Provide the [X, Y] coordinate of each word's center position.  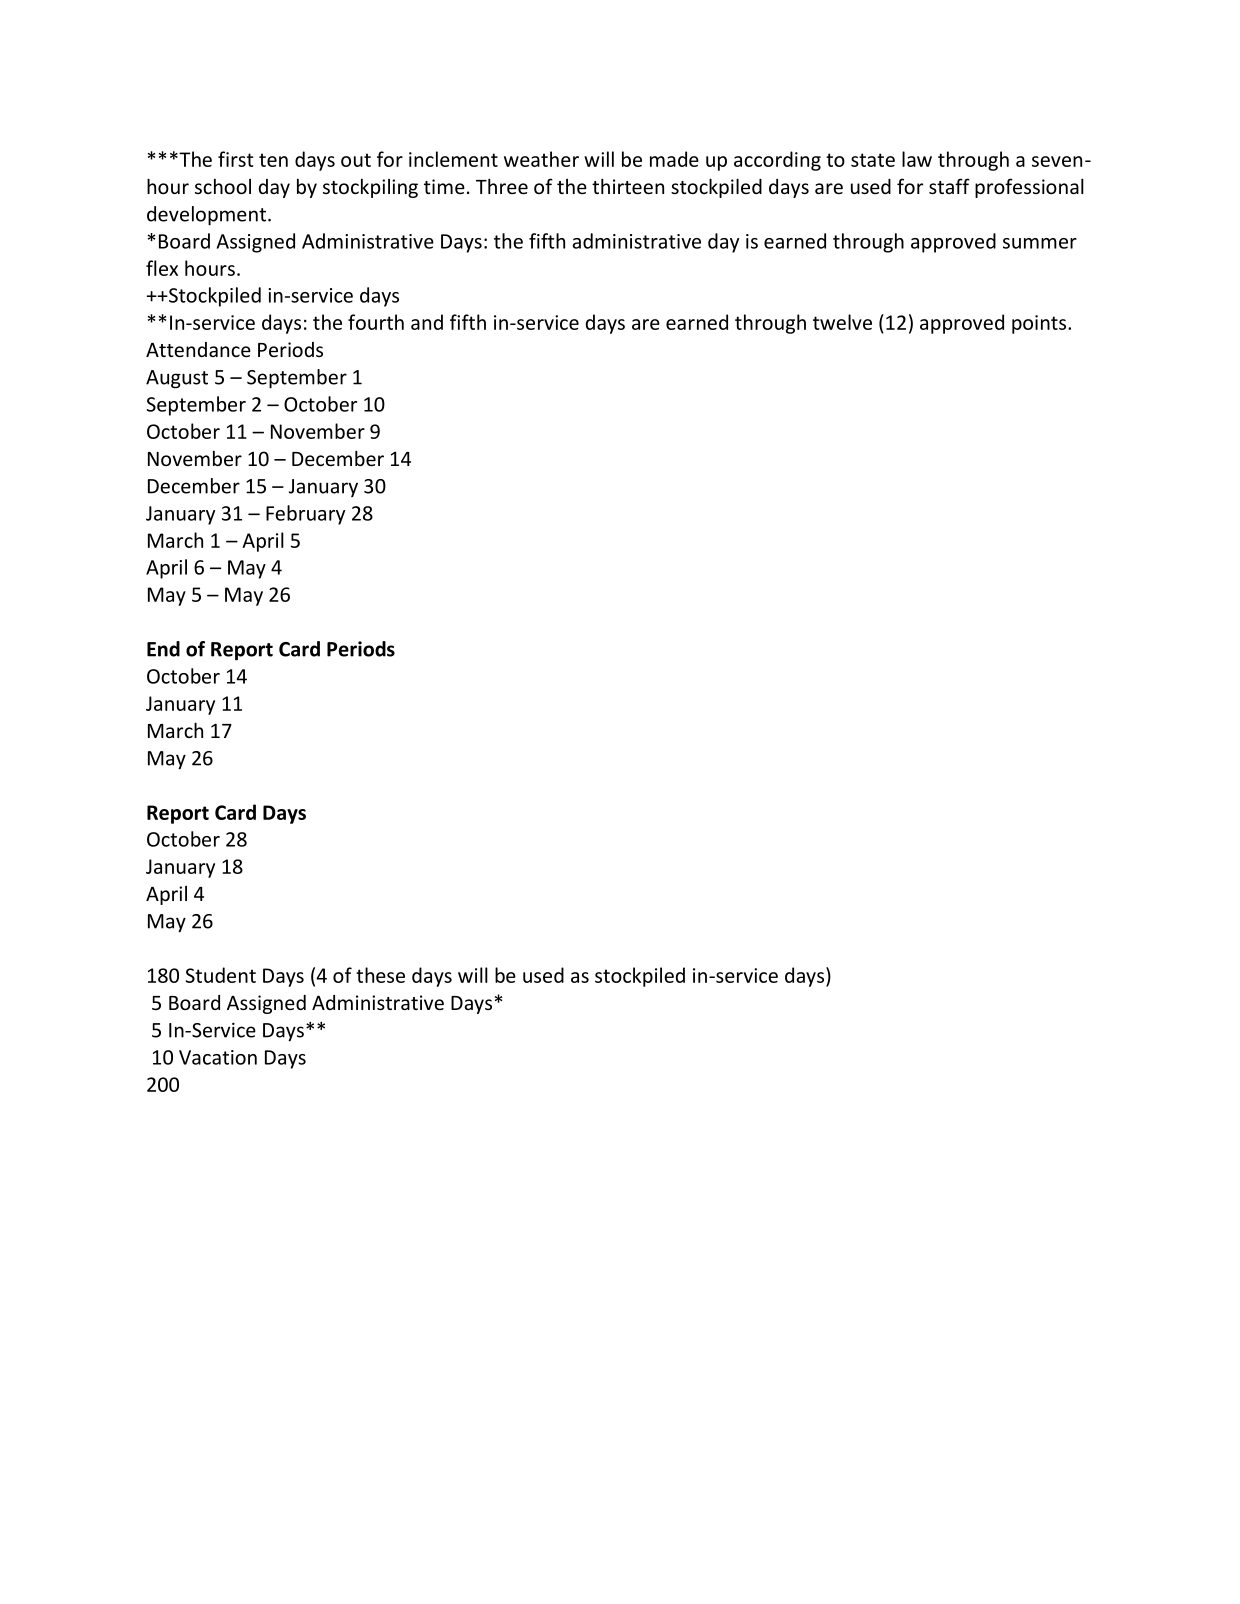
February [305, 515]
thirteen [628, 186]
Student [221, 975]
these [380, 975]
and [427, 322]
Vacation [218, 1057]
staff [949, 186]
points [1040, 324]
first [236, 159]
